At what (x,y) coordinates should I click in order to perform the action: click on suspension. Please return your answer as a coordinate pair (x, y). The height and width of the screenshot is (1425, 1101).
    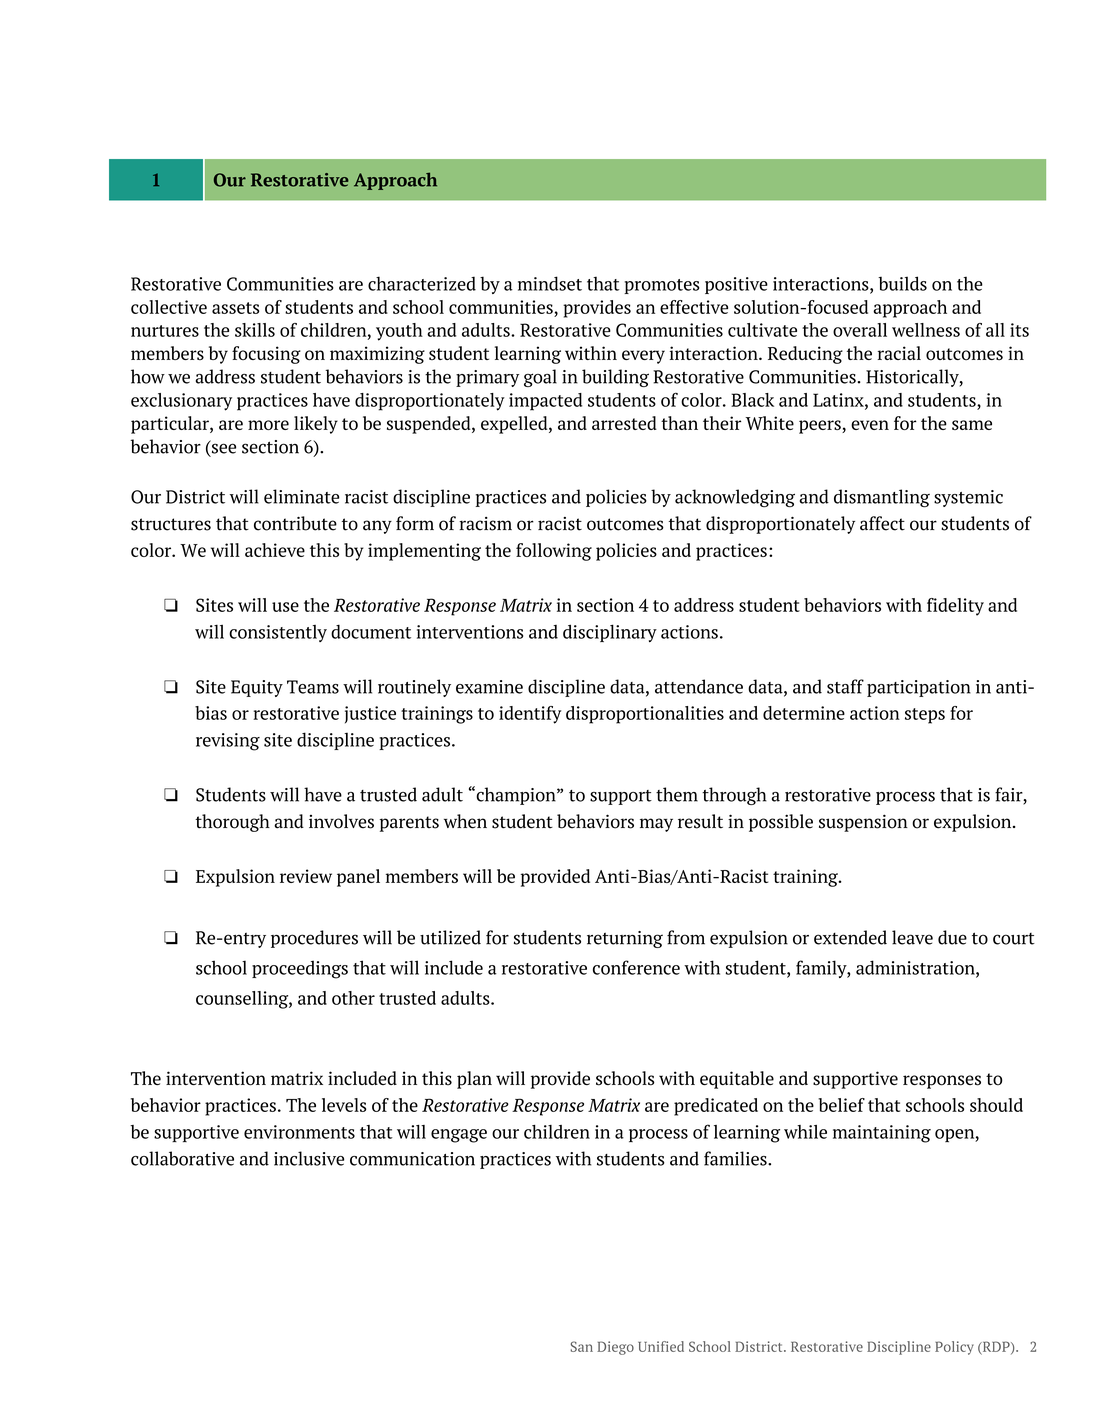
    Looking at the image, I should click on (863, 823).
